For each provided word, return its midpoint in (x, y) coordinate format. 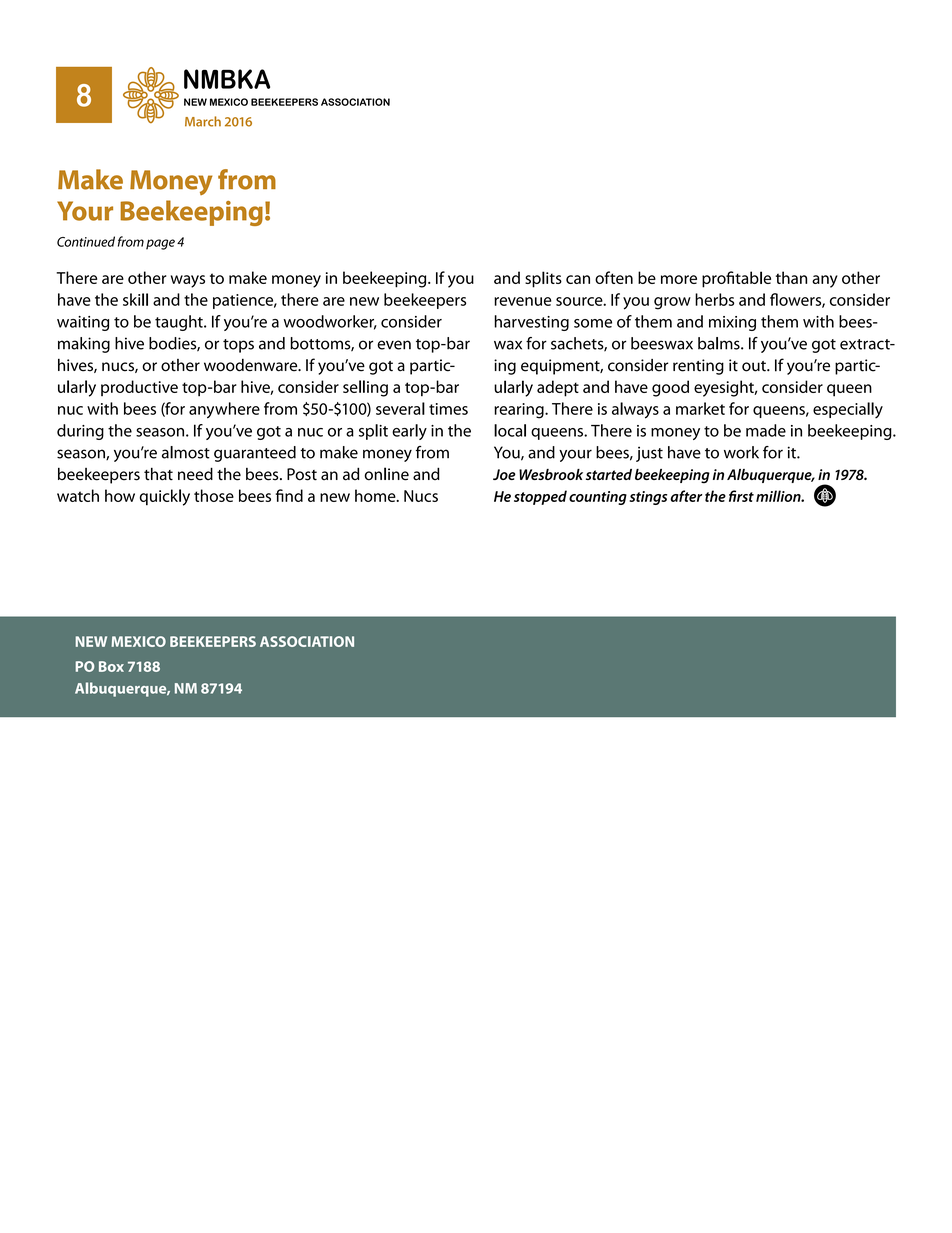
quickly (165, 497)
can (578, 279)
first (741, 496)
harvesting (532, 323)
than (791, 277)
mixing (732, 323)
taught (180, 323)
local (510, 430)
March (203, 121)
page (160, 244)
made (766, 430)
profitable (736, 279)
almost (186, 452)
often (614, 277)
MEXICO (138, 641)
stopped (540, 497)
